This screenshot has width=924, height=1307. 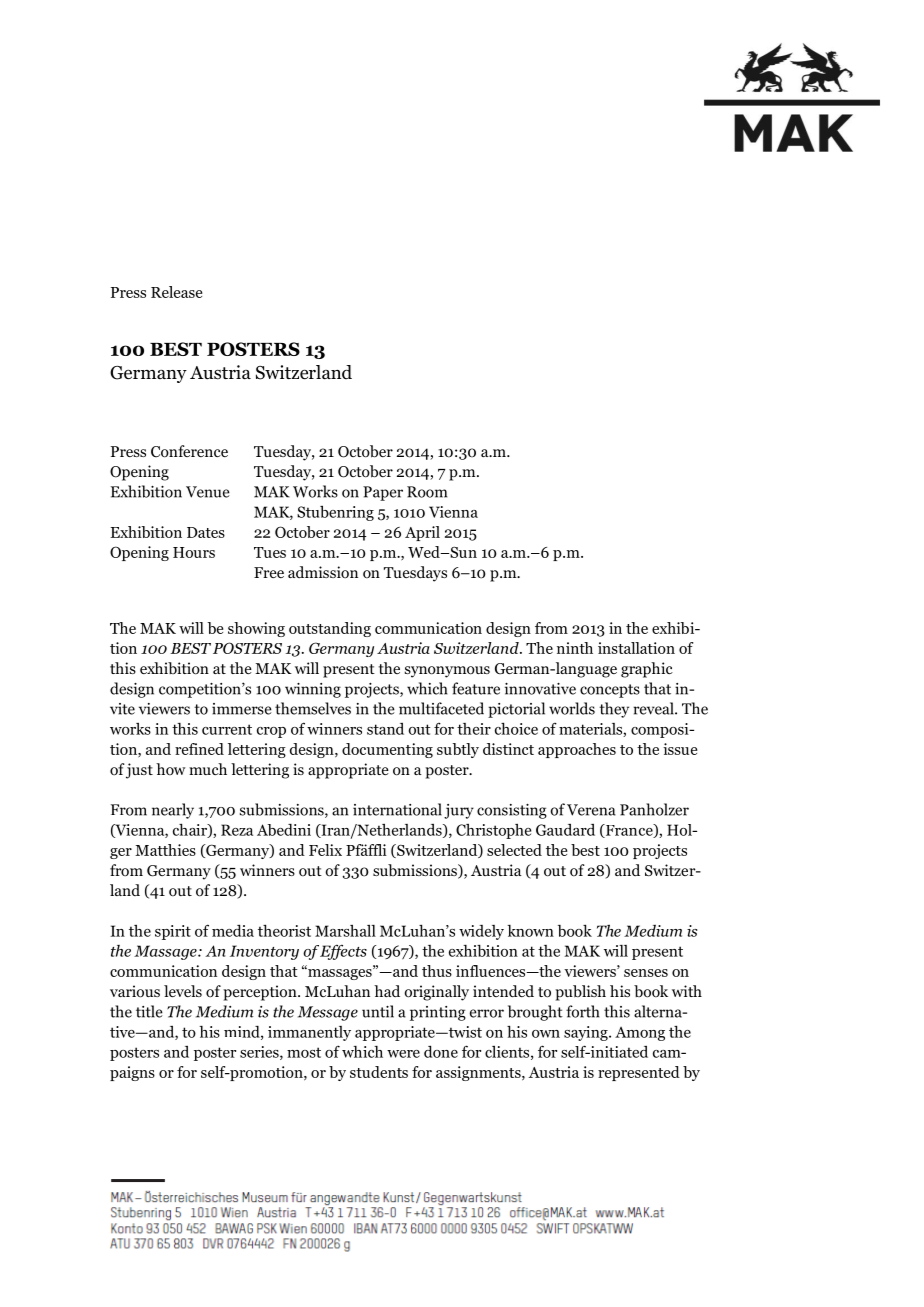 What do you see at coordinates (427, 492) in the screenshot?
I see `Room` at bounding box center [427, 492].
